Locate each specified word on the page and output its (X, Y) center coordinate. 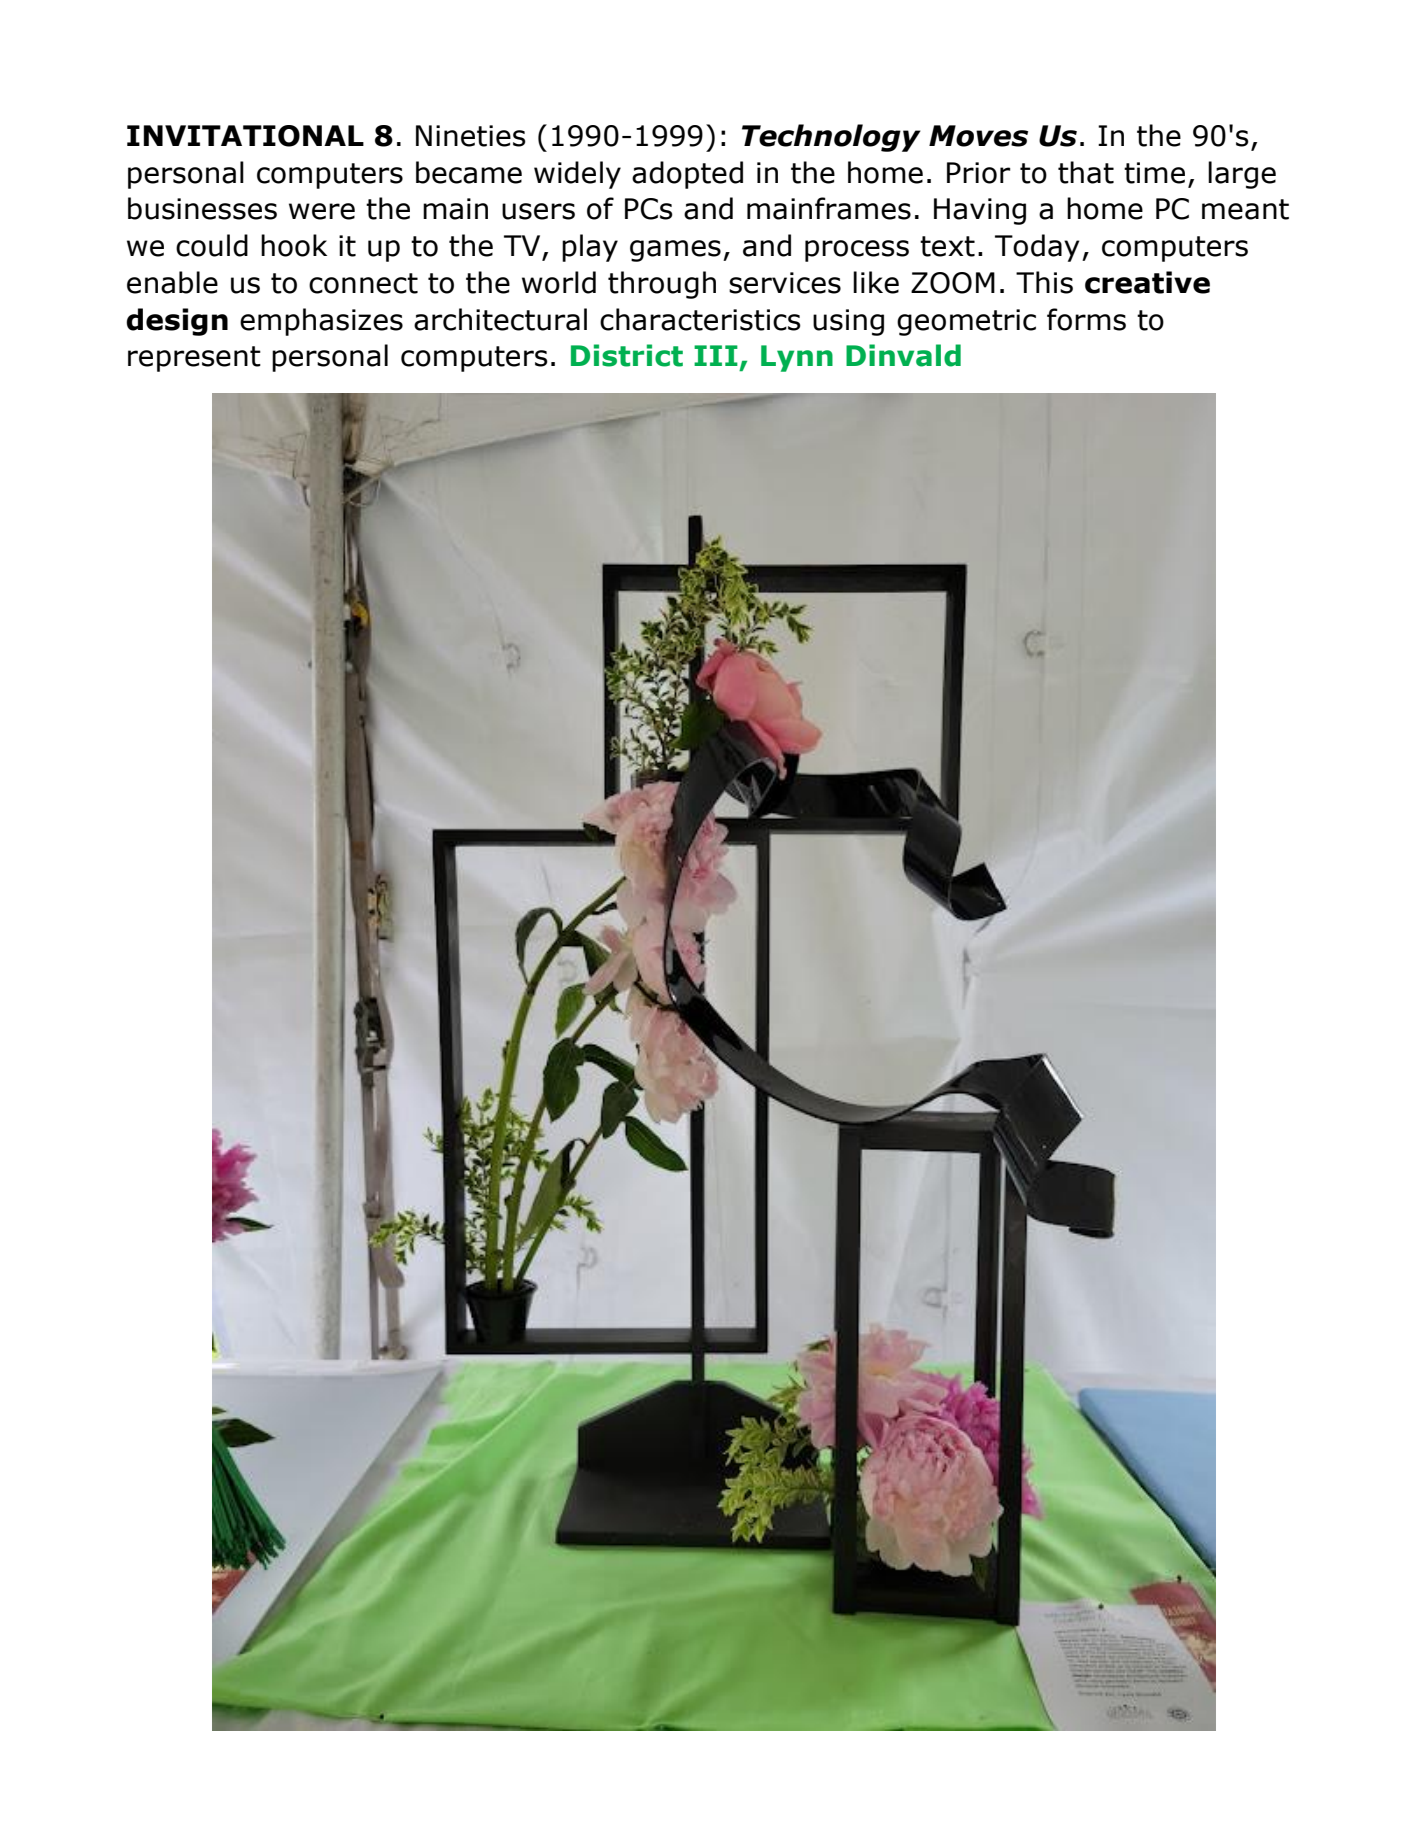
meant (1245, 209)
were (322, 211)
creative (1147, 282)
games (675, 251)
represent (194, 359)
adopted (687, 175)
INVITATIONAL (245, 136)
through (662, 285)
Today (1037, 248)
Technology (831, 138)
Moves (978, 136)
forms (1086, 319)
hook (294, 245)
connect (363, 283)
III (716, 355)
